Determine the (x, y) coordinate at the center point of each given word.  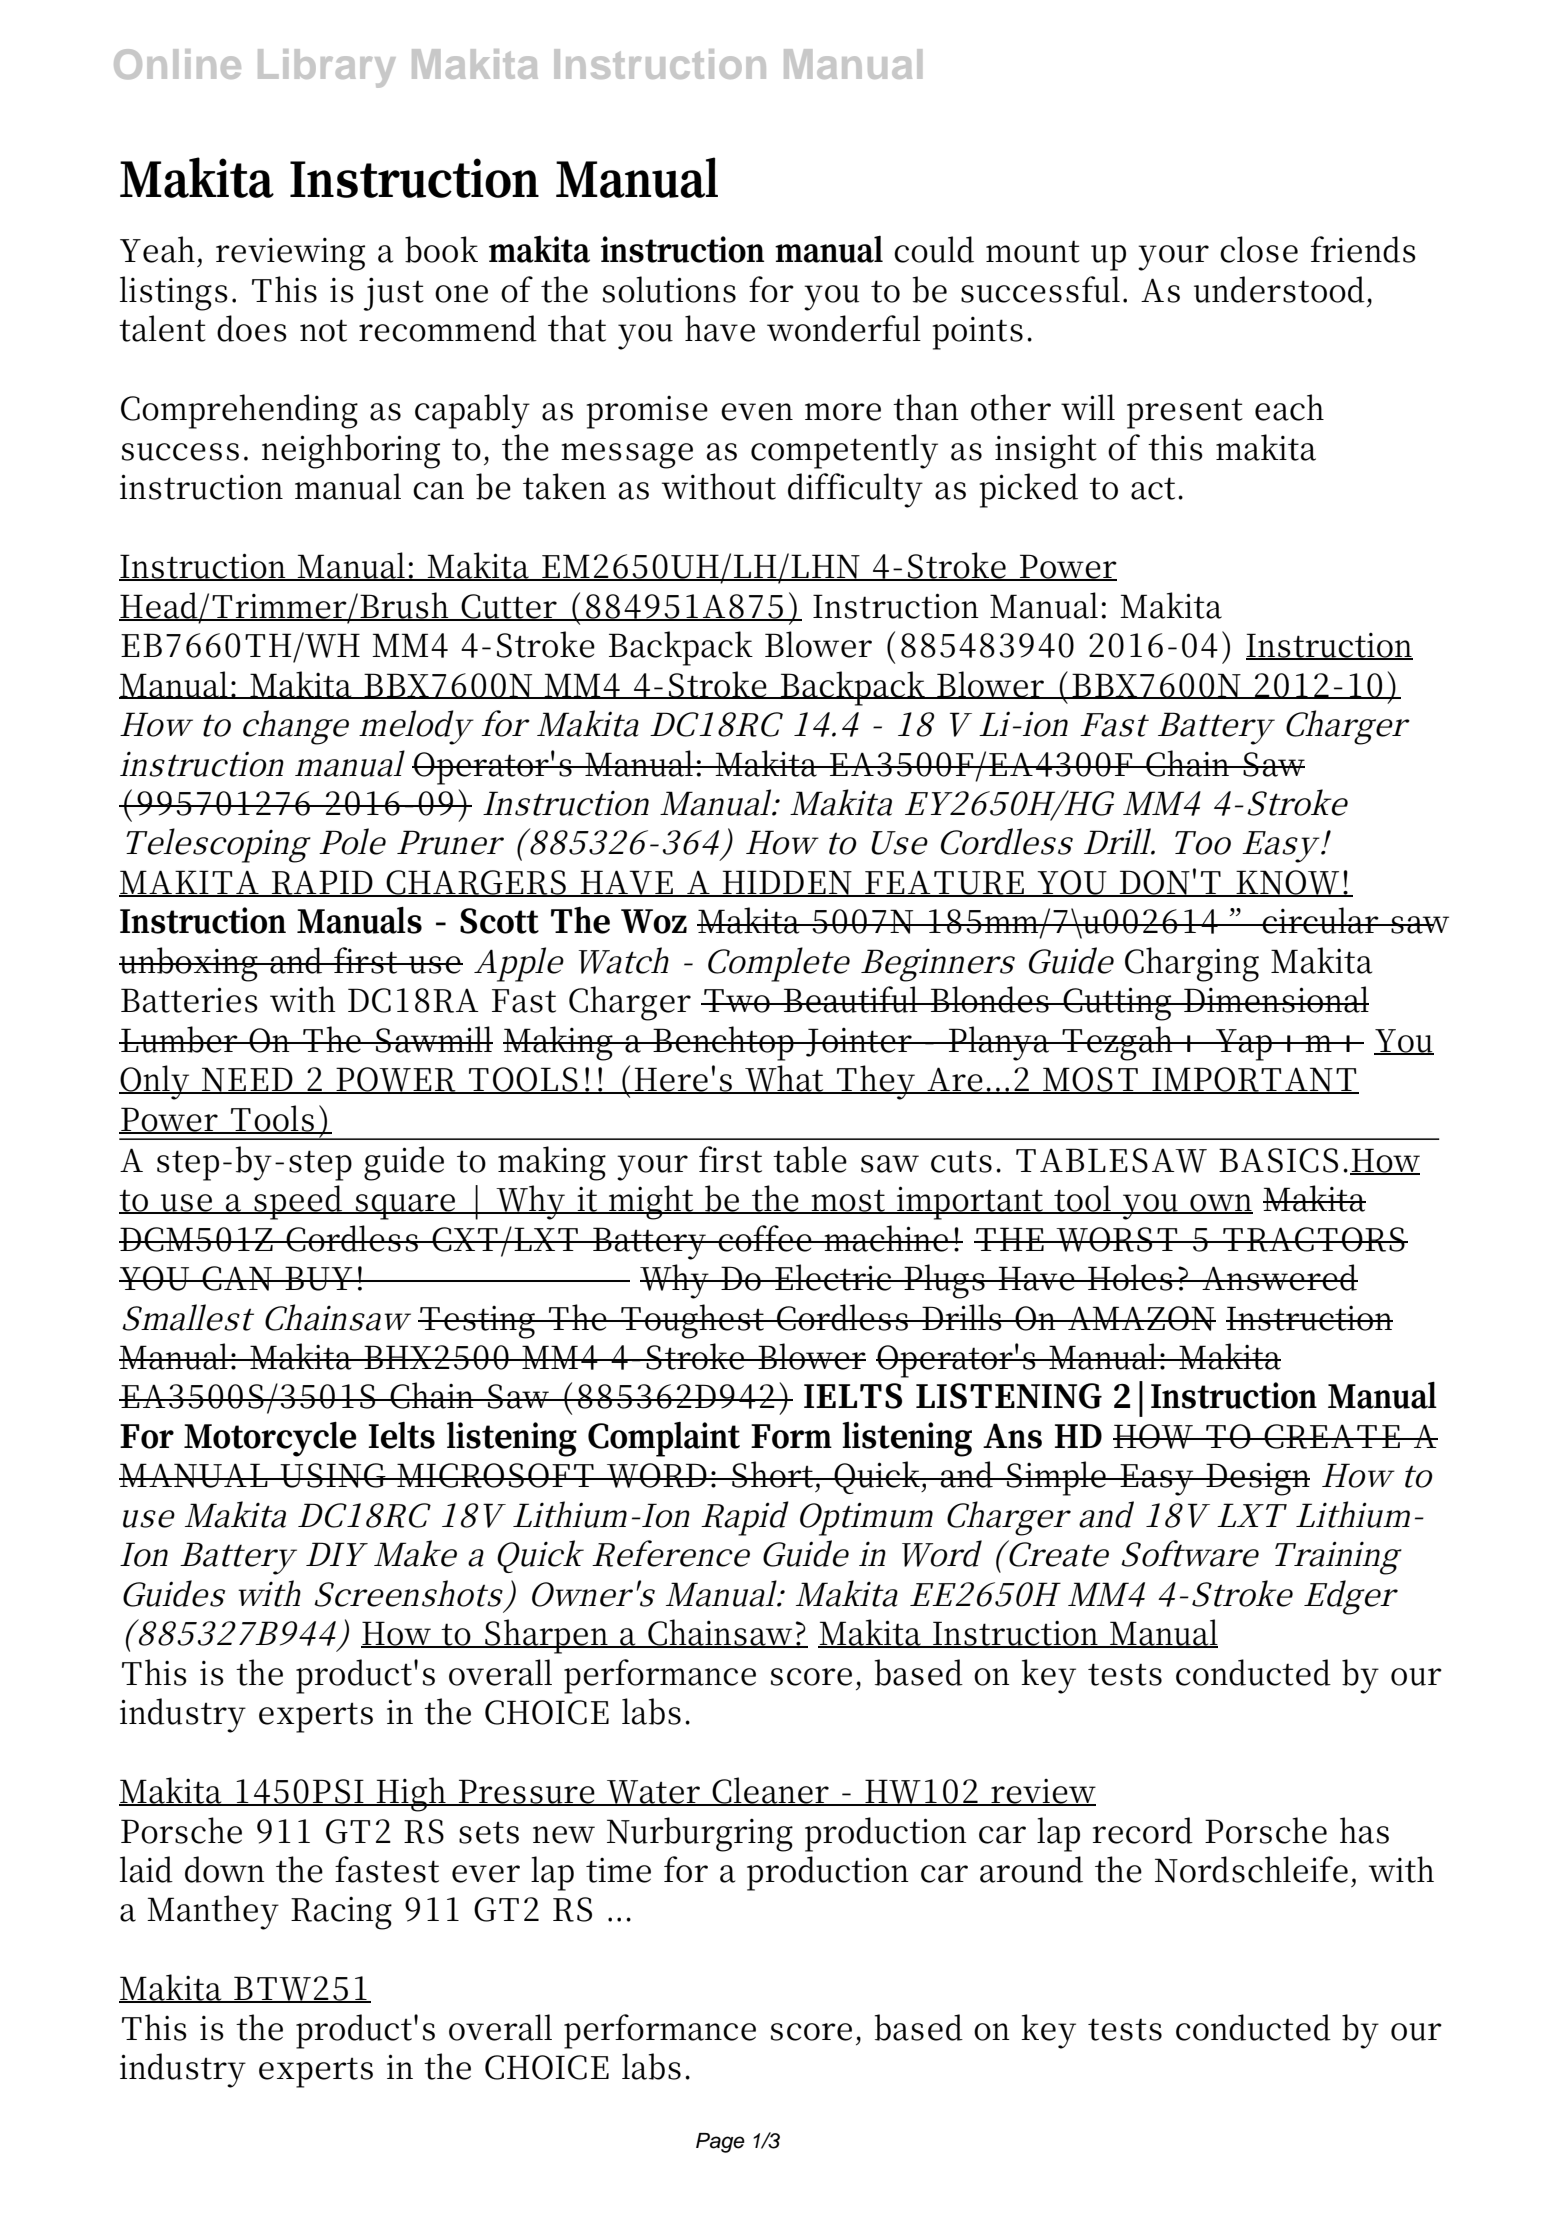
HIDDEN (787, 883)
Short (771, 1474)
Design (1257, 1479)
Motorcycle (270, 1439)
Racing (341, 1913)
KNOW (1288, 883)
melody (414, 727)
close (1259, 249)
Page (720, 2143)
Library (327, 68)
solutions (669, 289)
